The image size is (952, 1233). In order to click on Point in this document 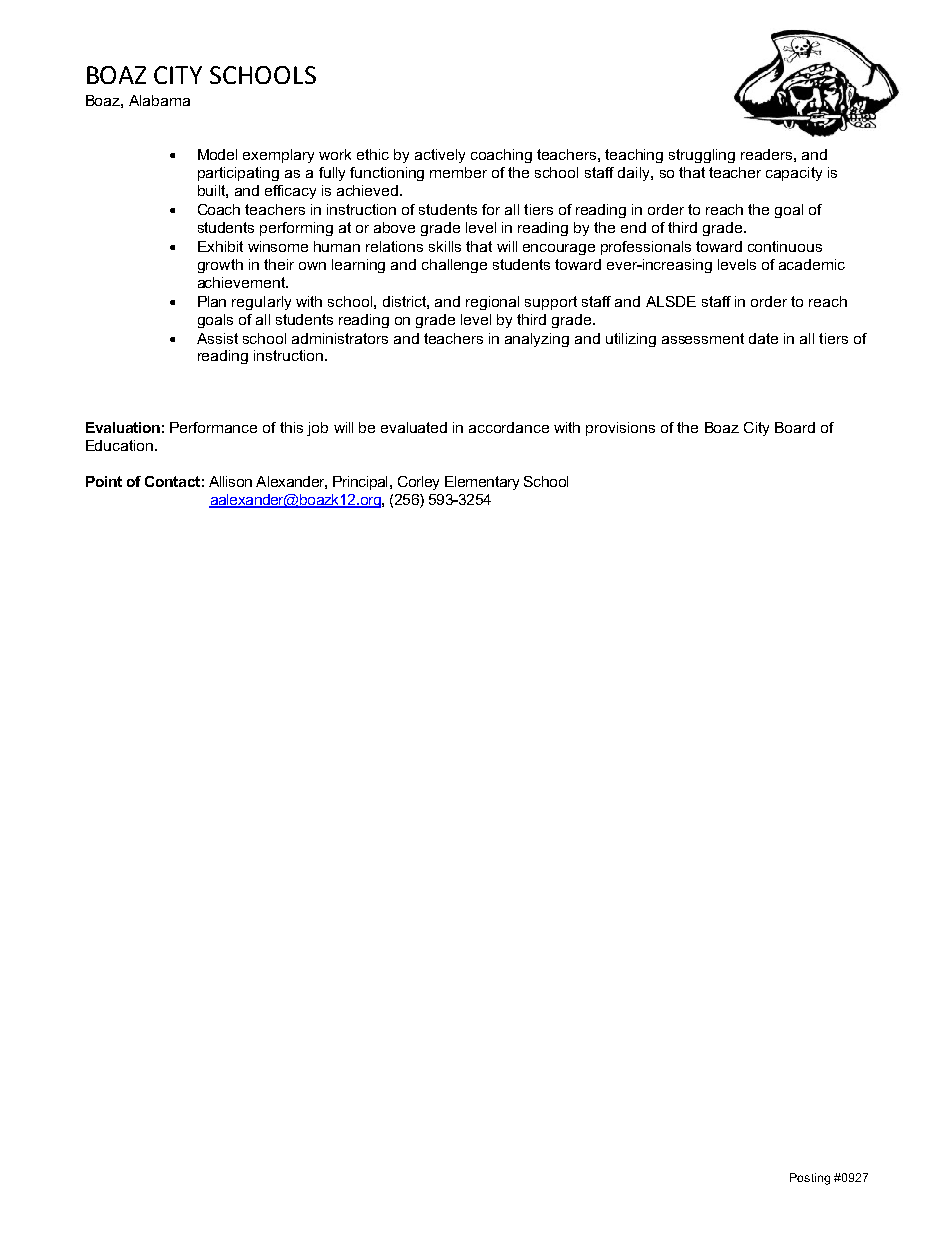, I will do `click(104, 481)`.
